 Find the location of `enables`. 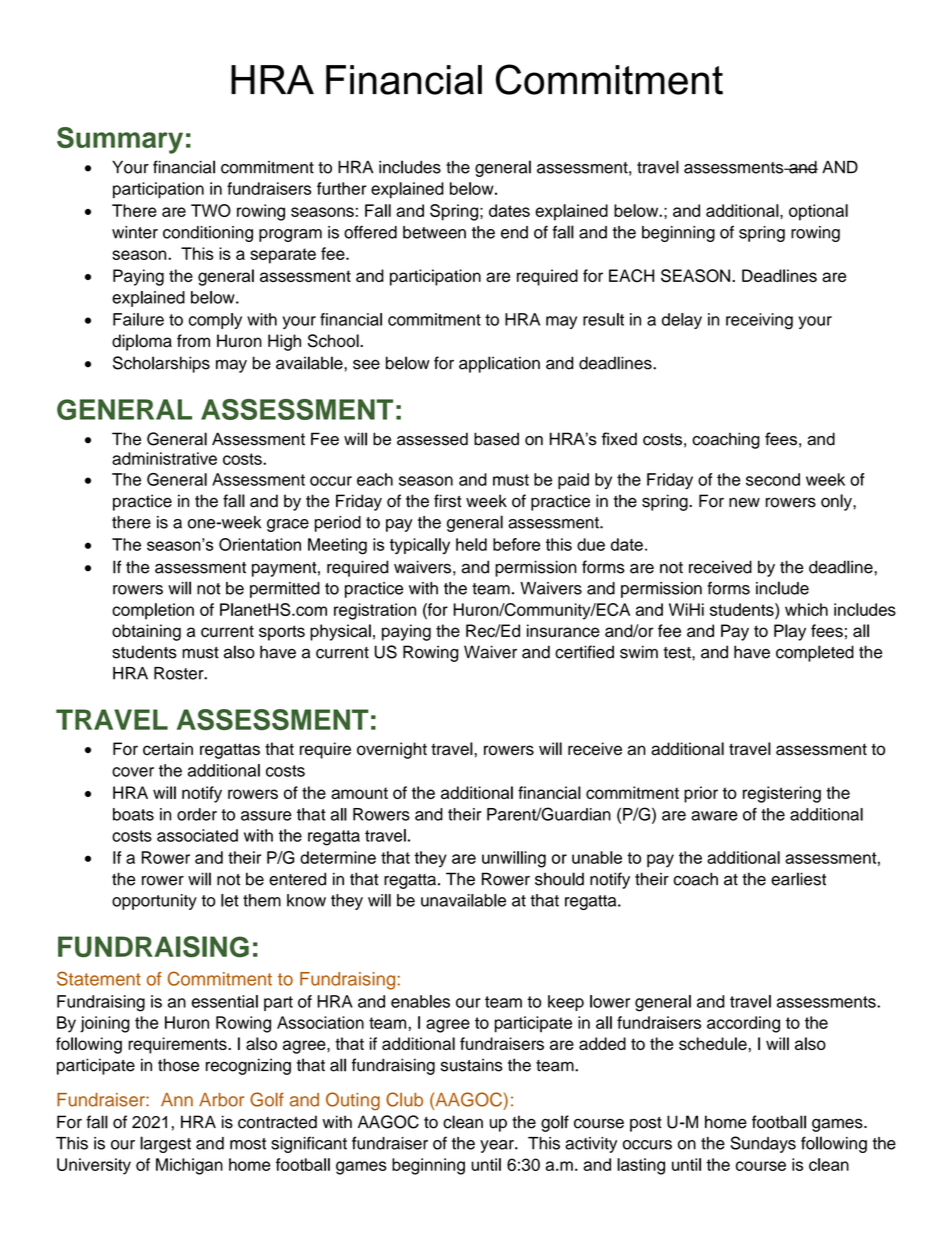

enables is located at coordinates (420, 1001).
